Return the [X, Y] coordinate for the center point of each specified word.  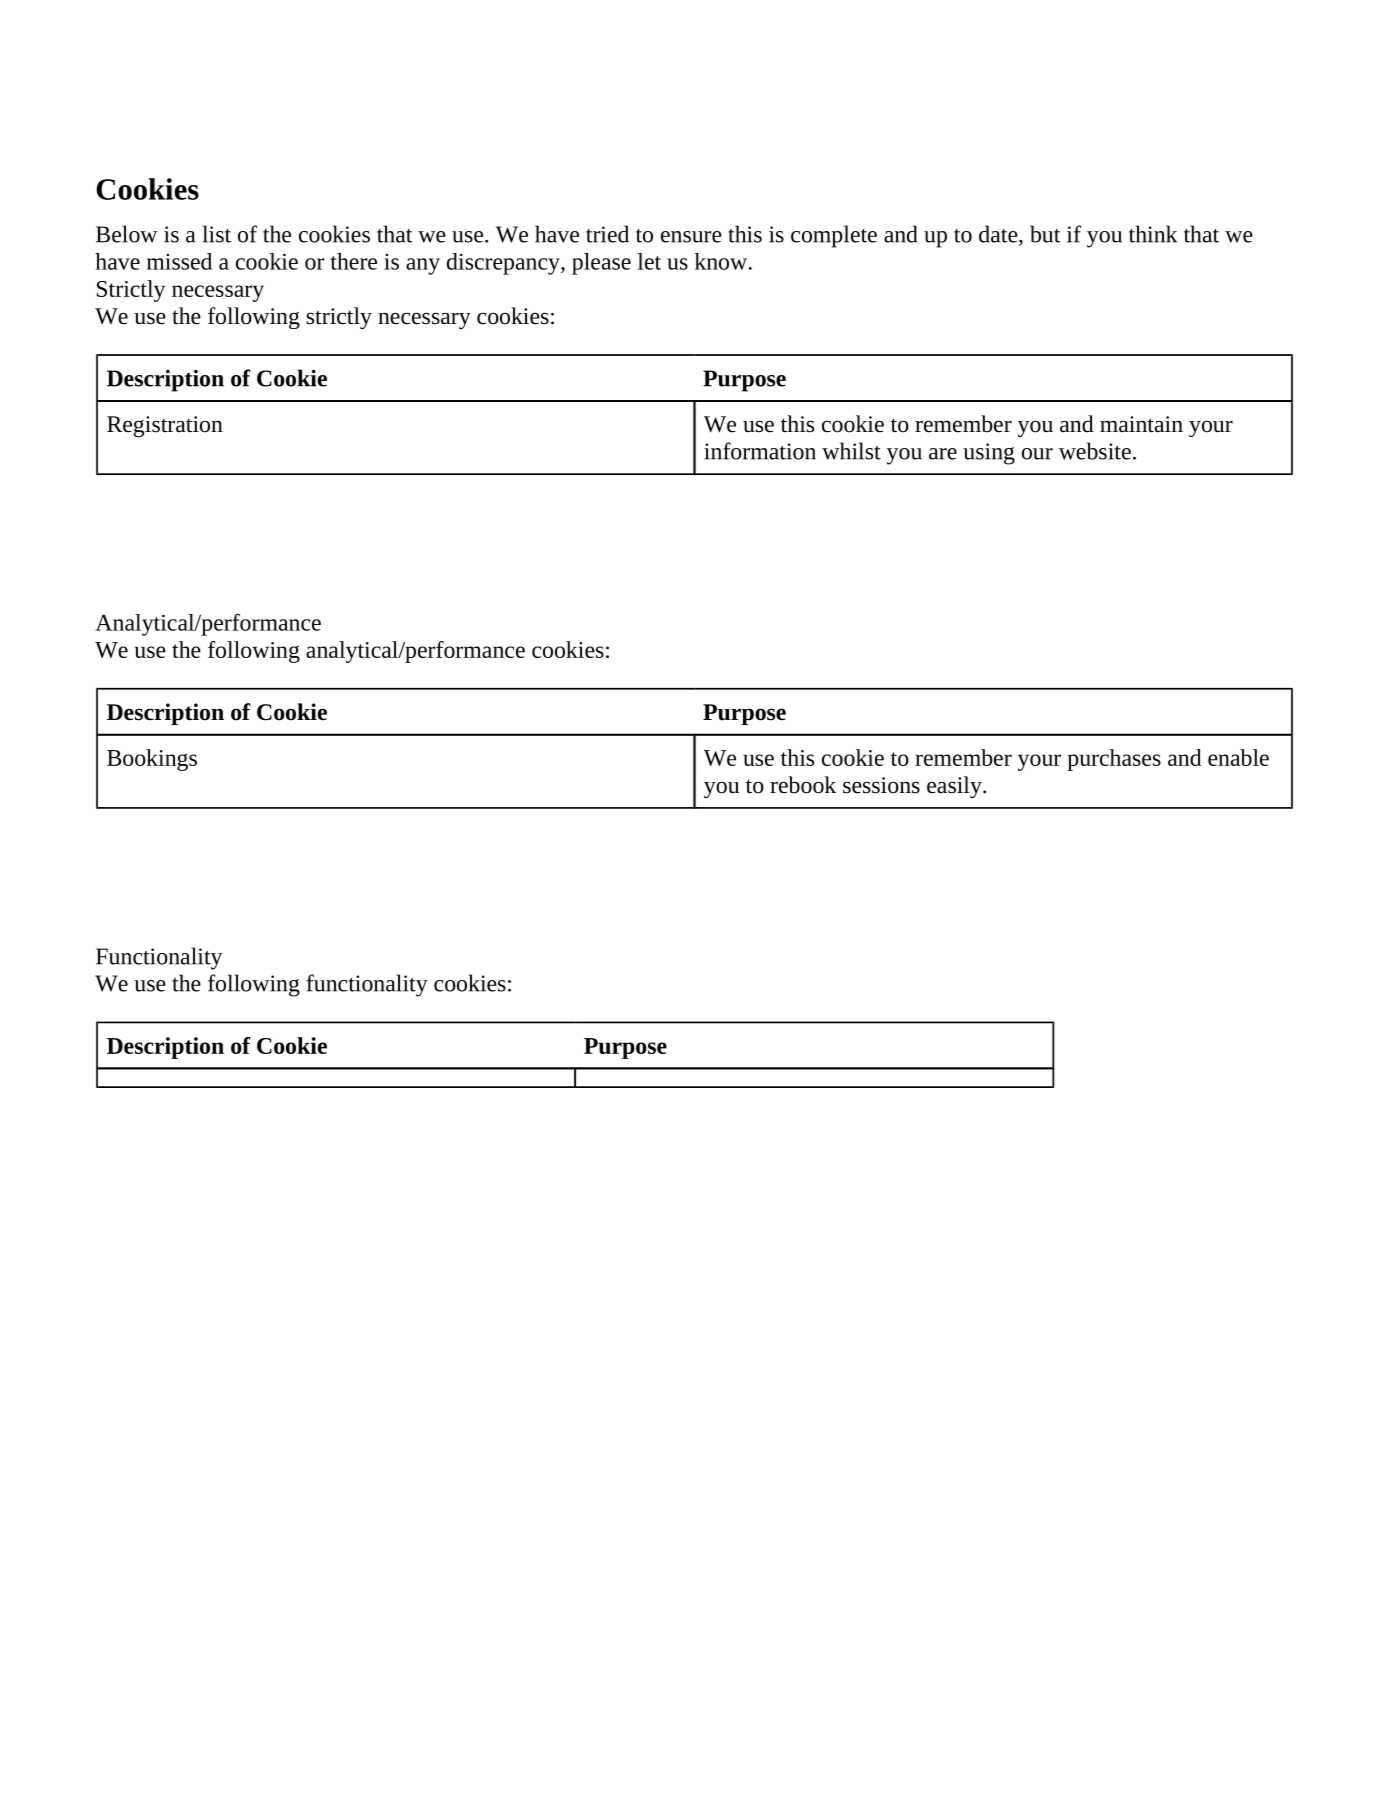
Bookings [152, 760]
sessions [881, 785]
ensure [691, 237]
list [217, 234]
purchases [1114, 760]
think [1153, 234]
